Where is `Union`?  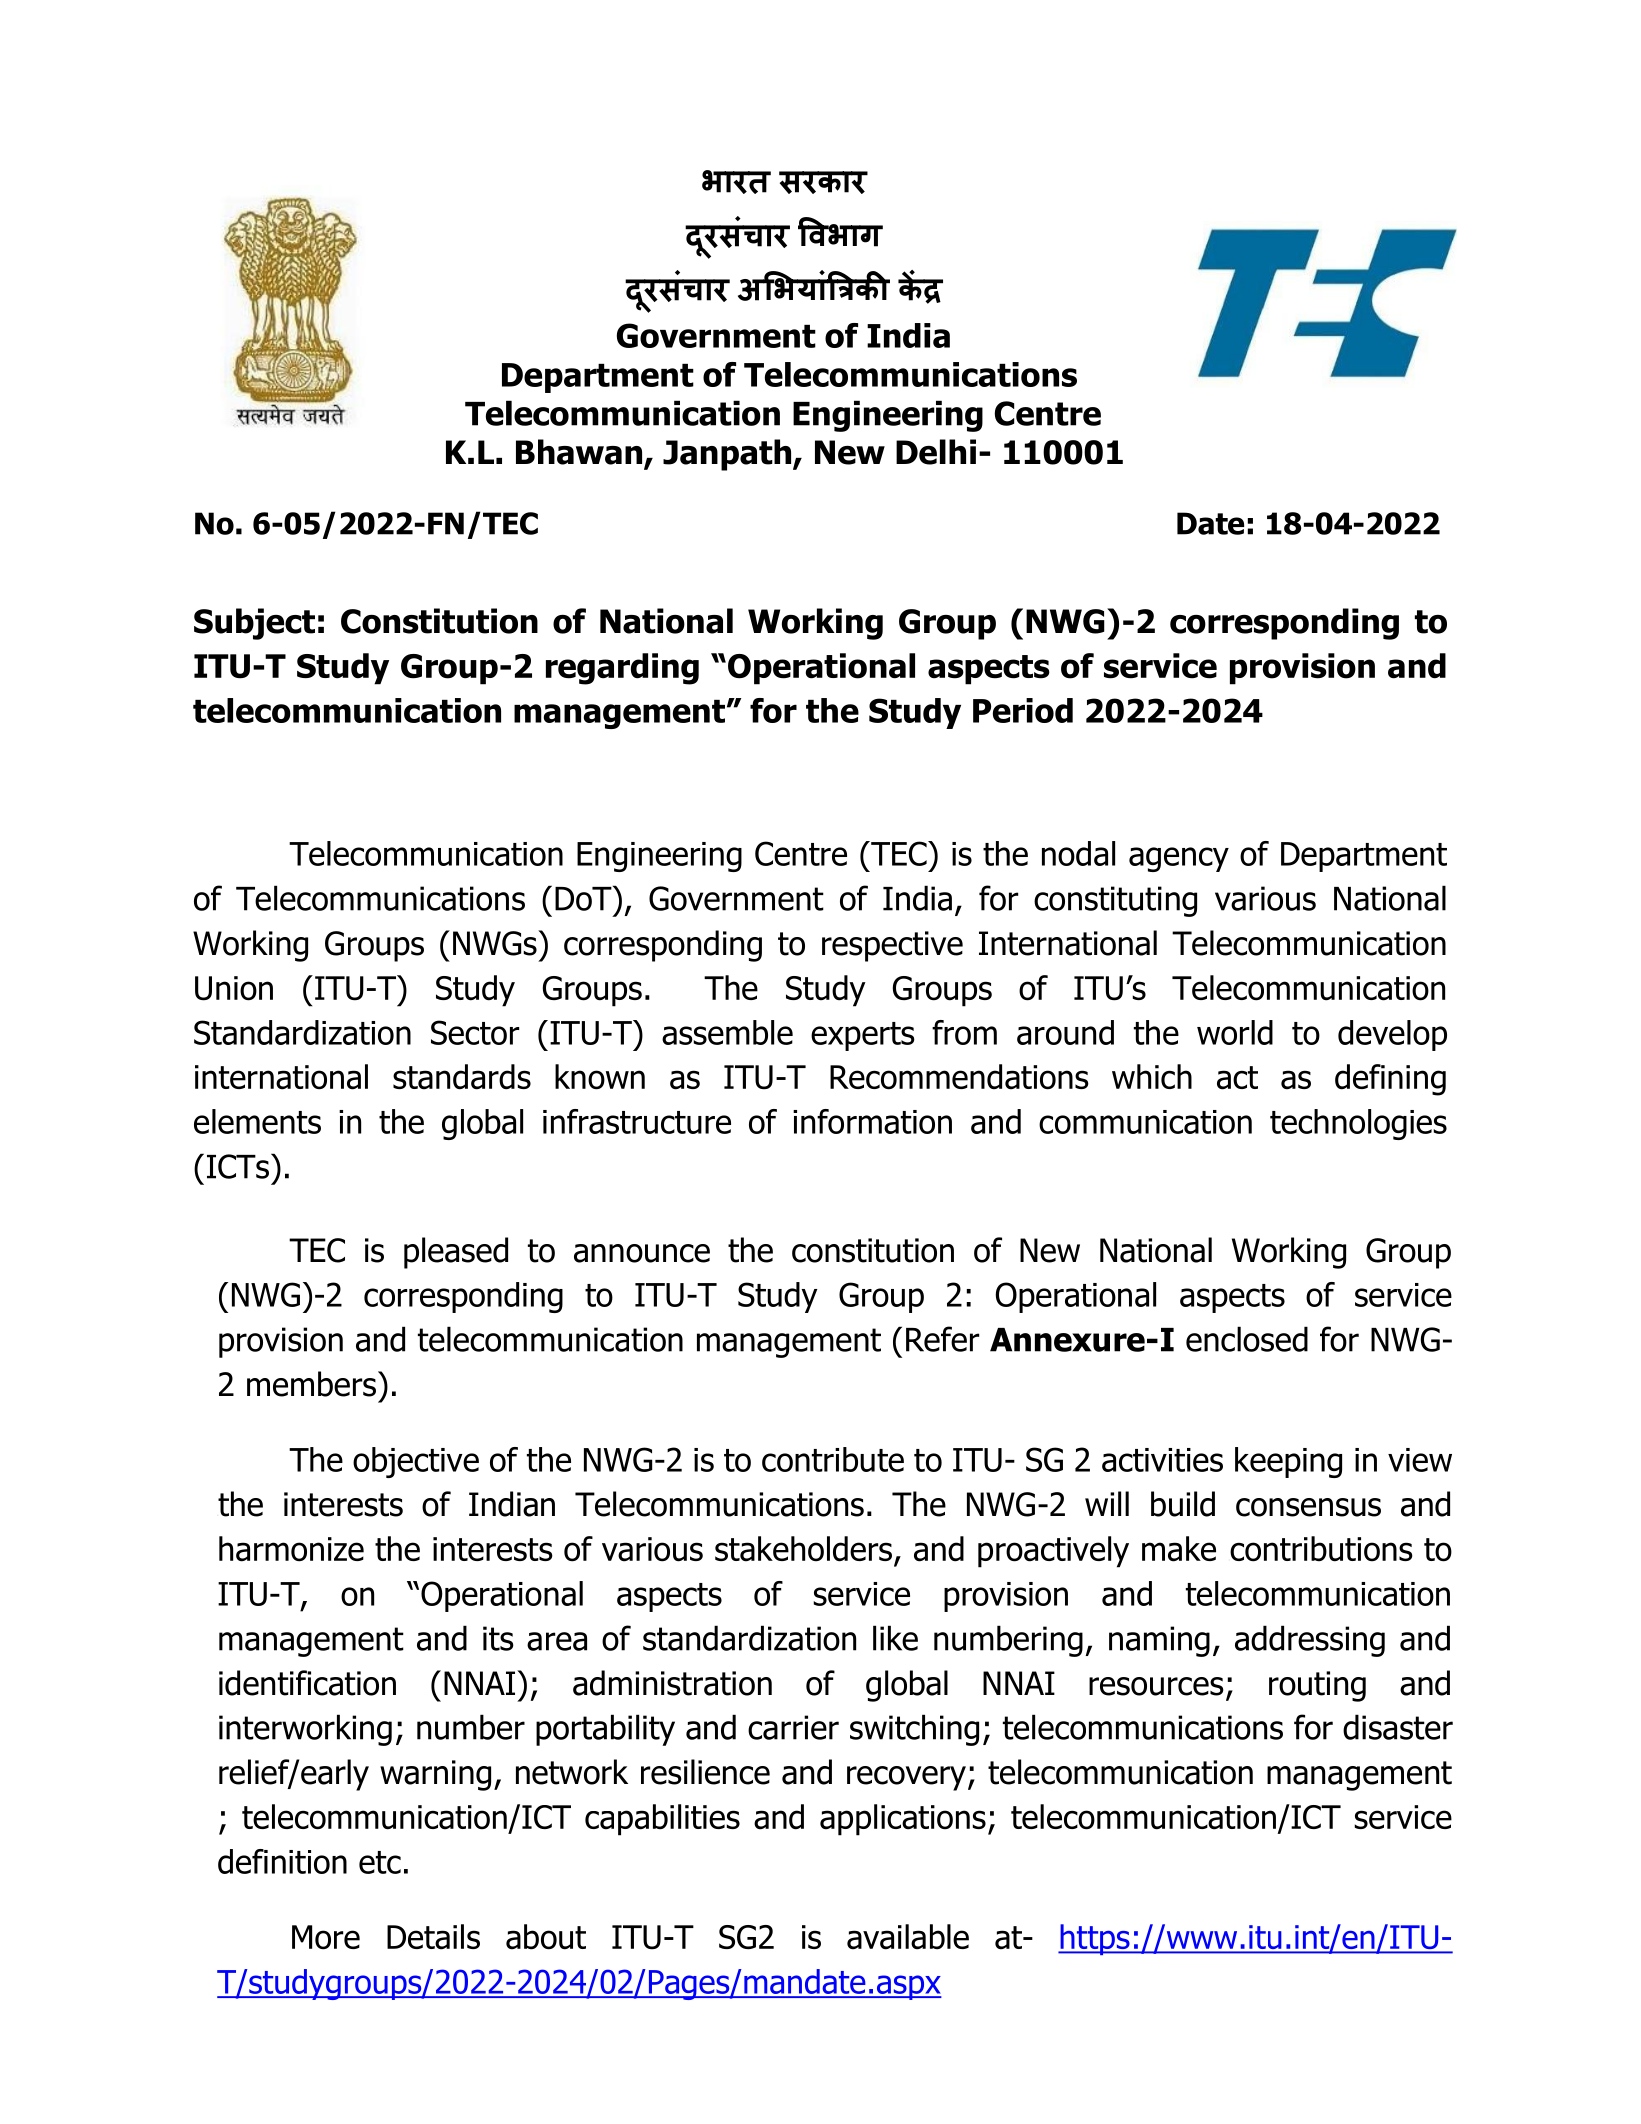 Union is located at coordinates (234, 988).
